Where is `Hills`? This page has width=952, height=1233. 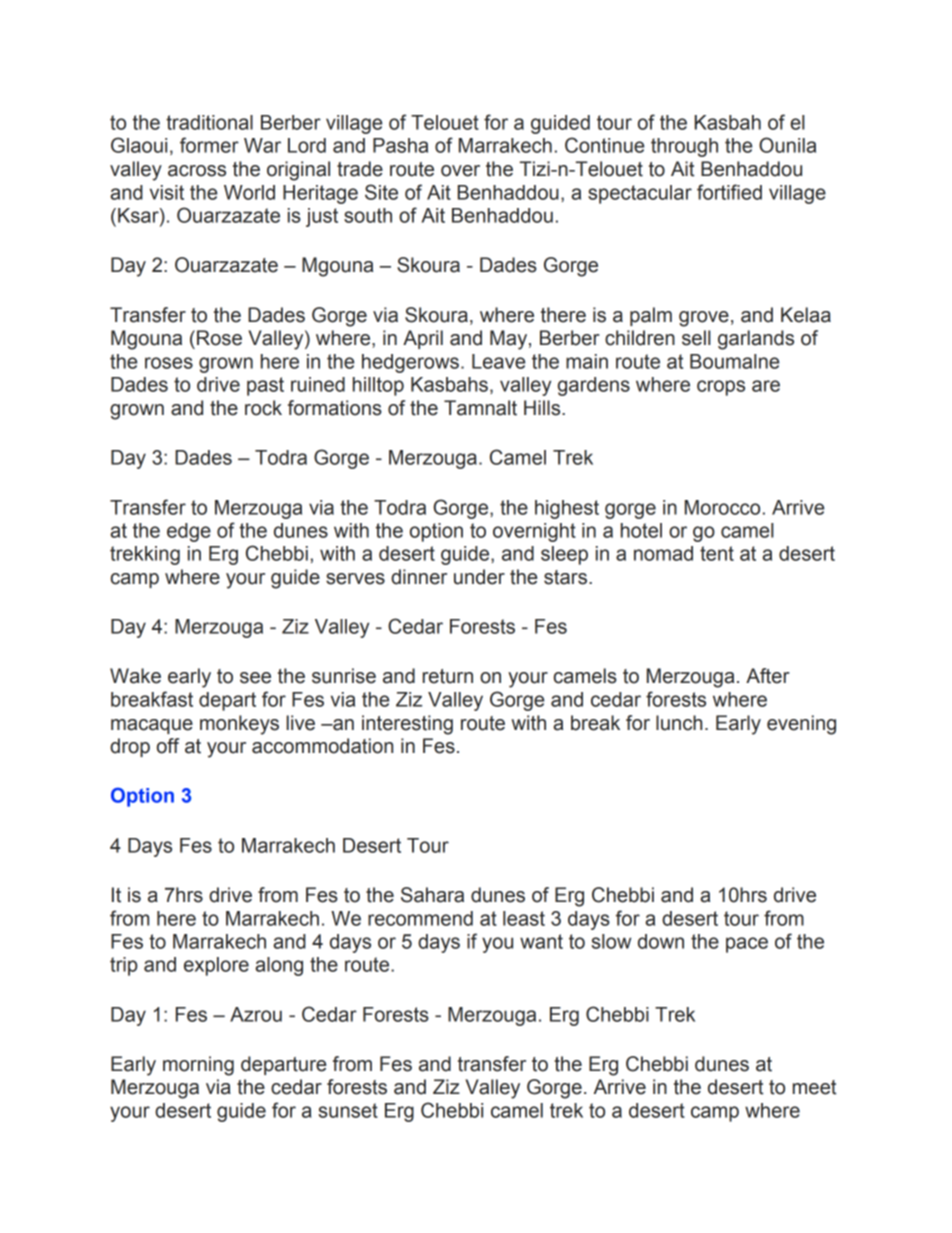 Hills is located at coordinates (543, 408).
